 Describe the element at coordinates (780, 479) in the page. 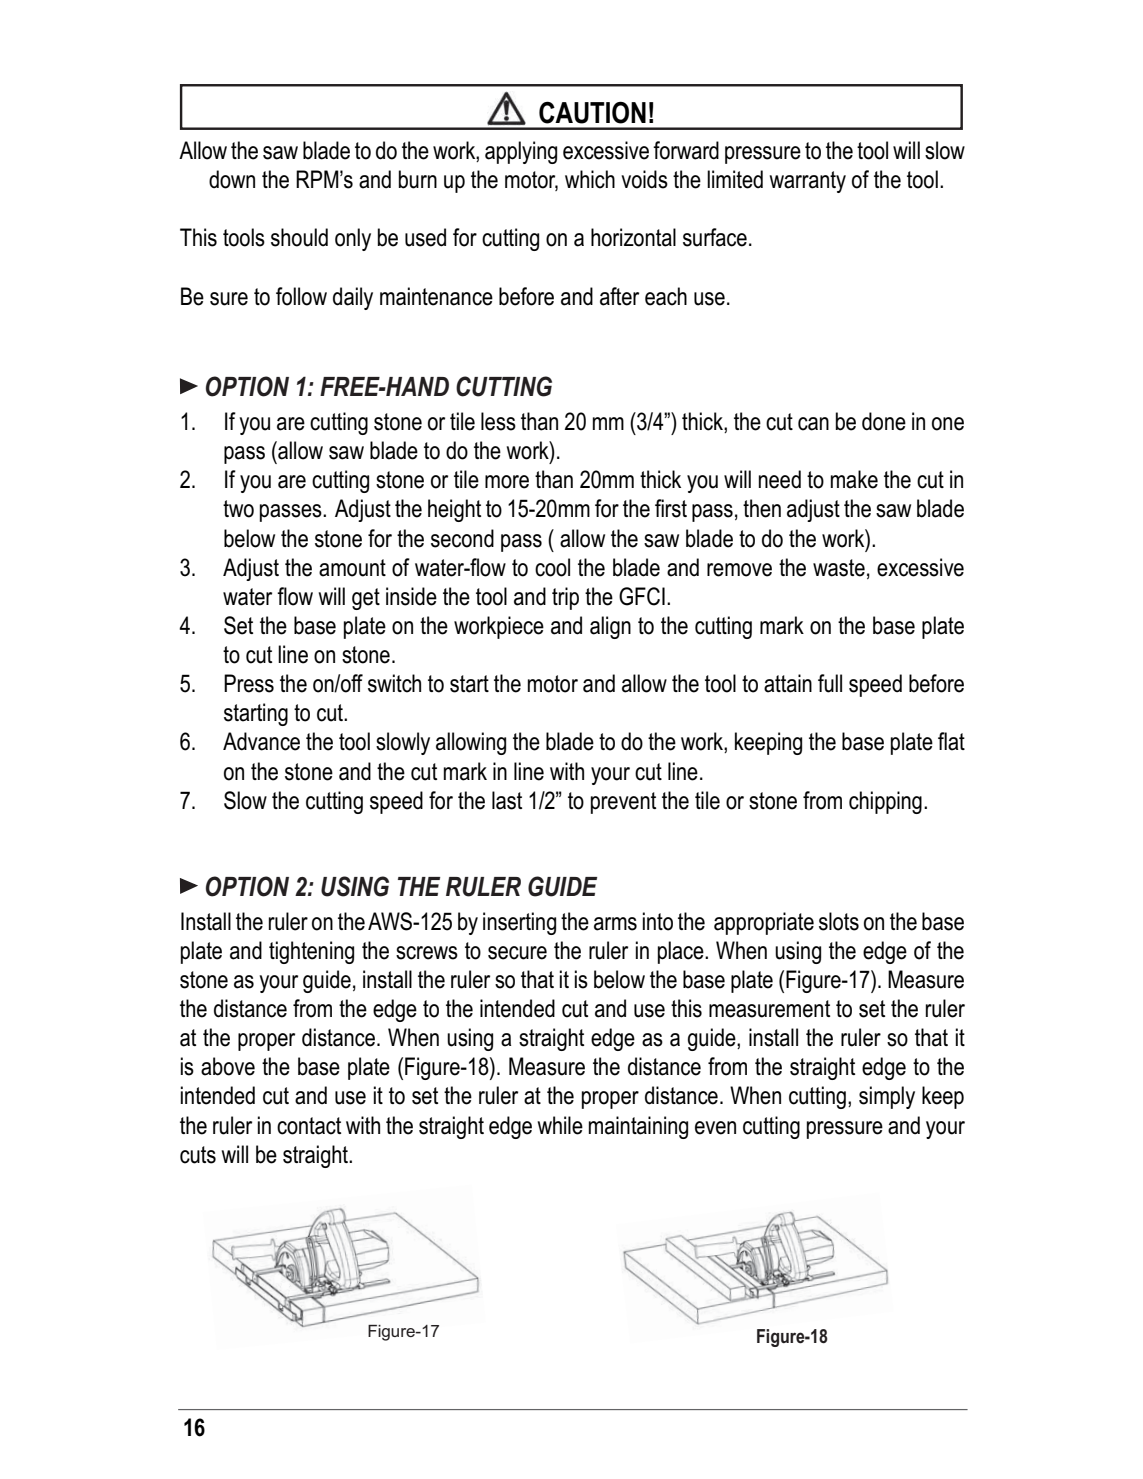

I see `need` at that location.
